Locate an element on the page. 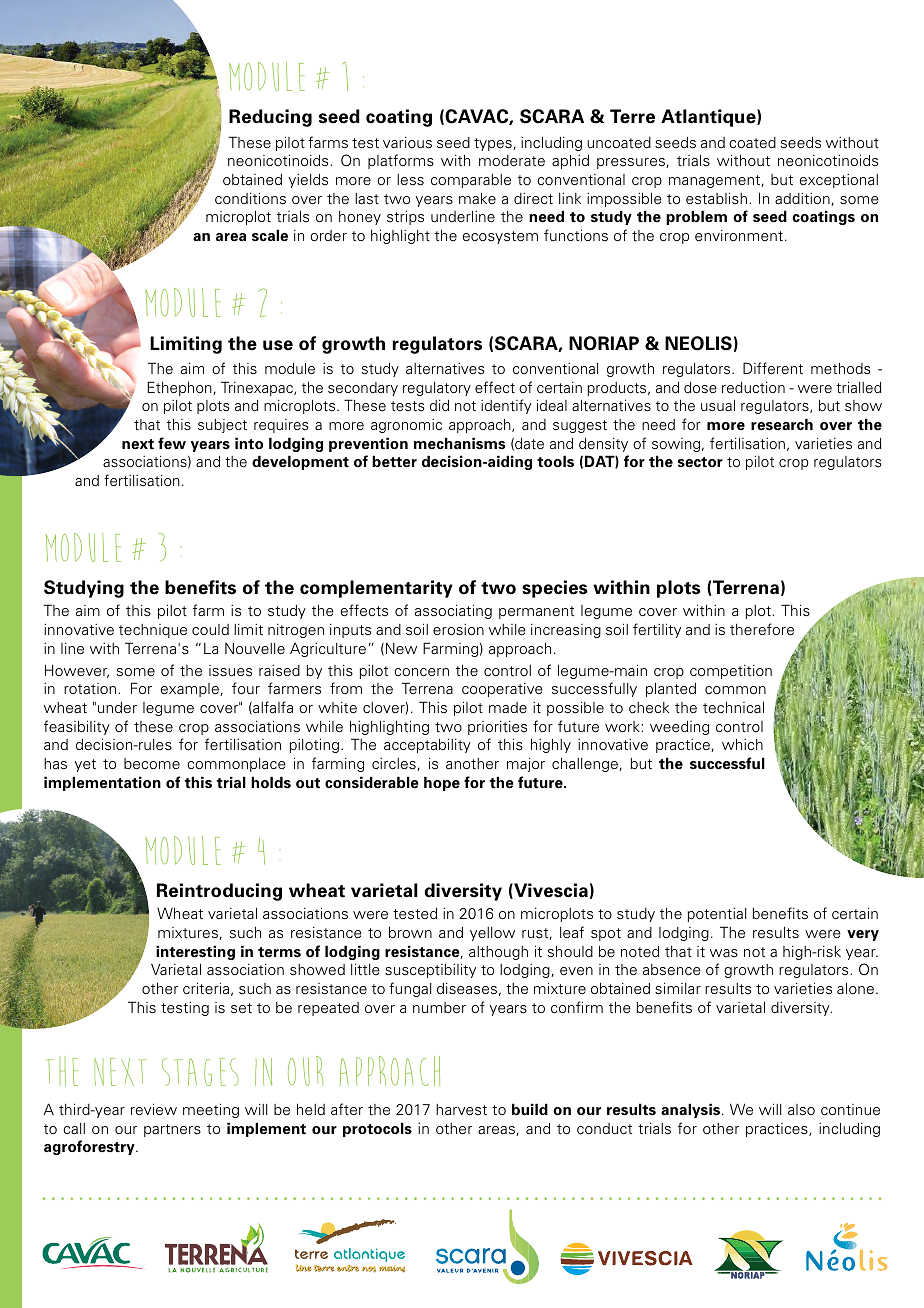  hope is located at coordinates (442, 783).
